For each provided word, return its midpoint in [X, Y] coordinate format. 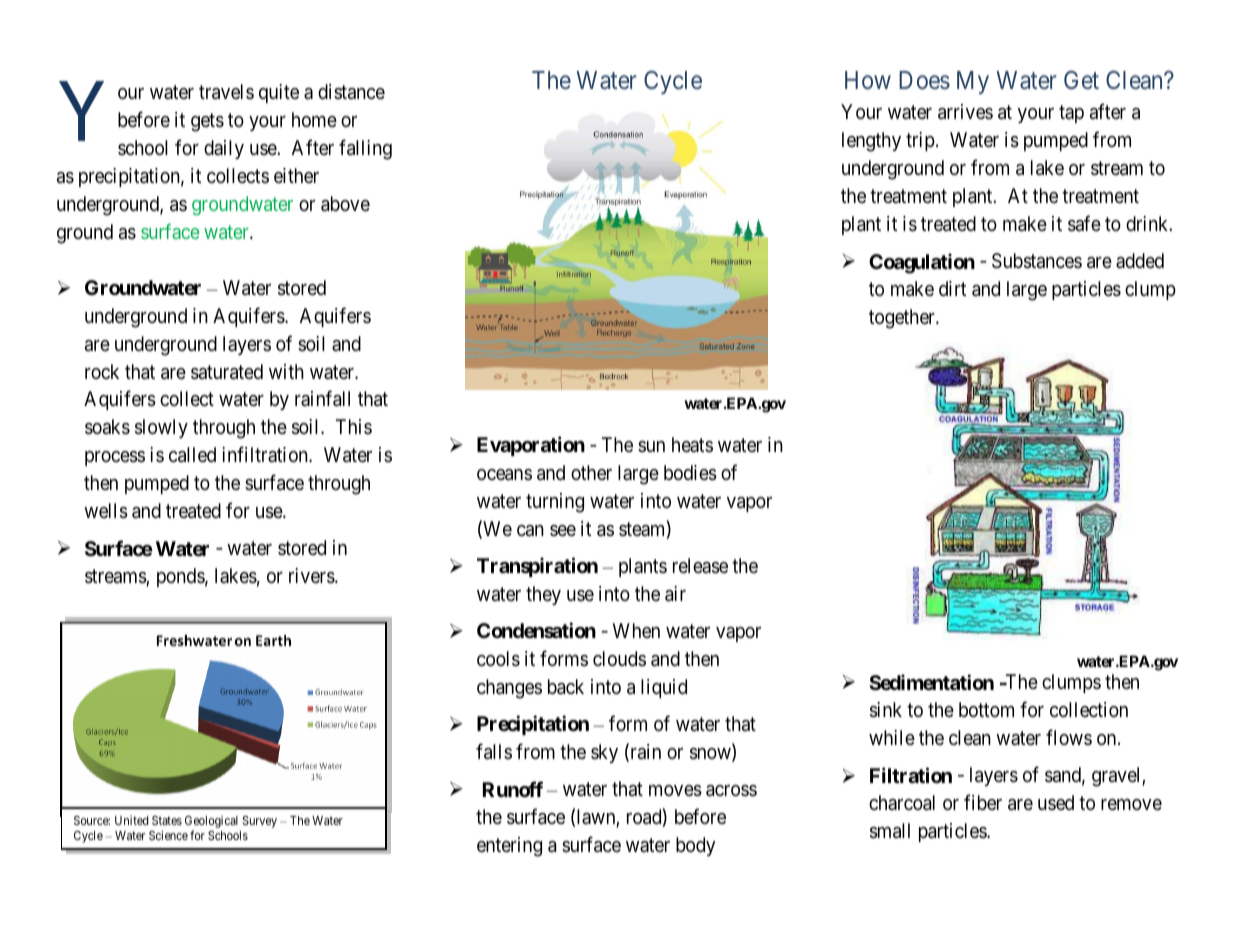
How [868, 80]
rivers [312, 576]
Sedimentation [931, 682]
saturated [227, 372]
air [675, 594]
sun [651, 446]
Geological [211, 823]
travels [226, 92]
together [903, 319]
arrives [965, 112]
